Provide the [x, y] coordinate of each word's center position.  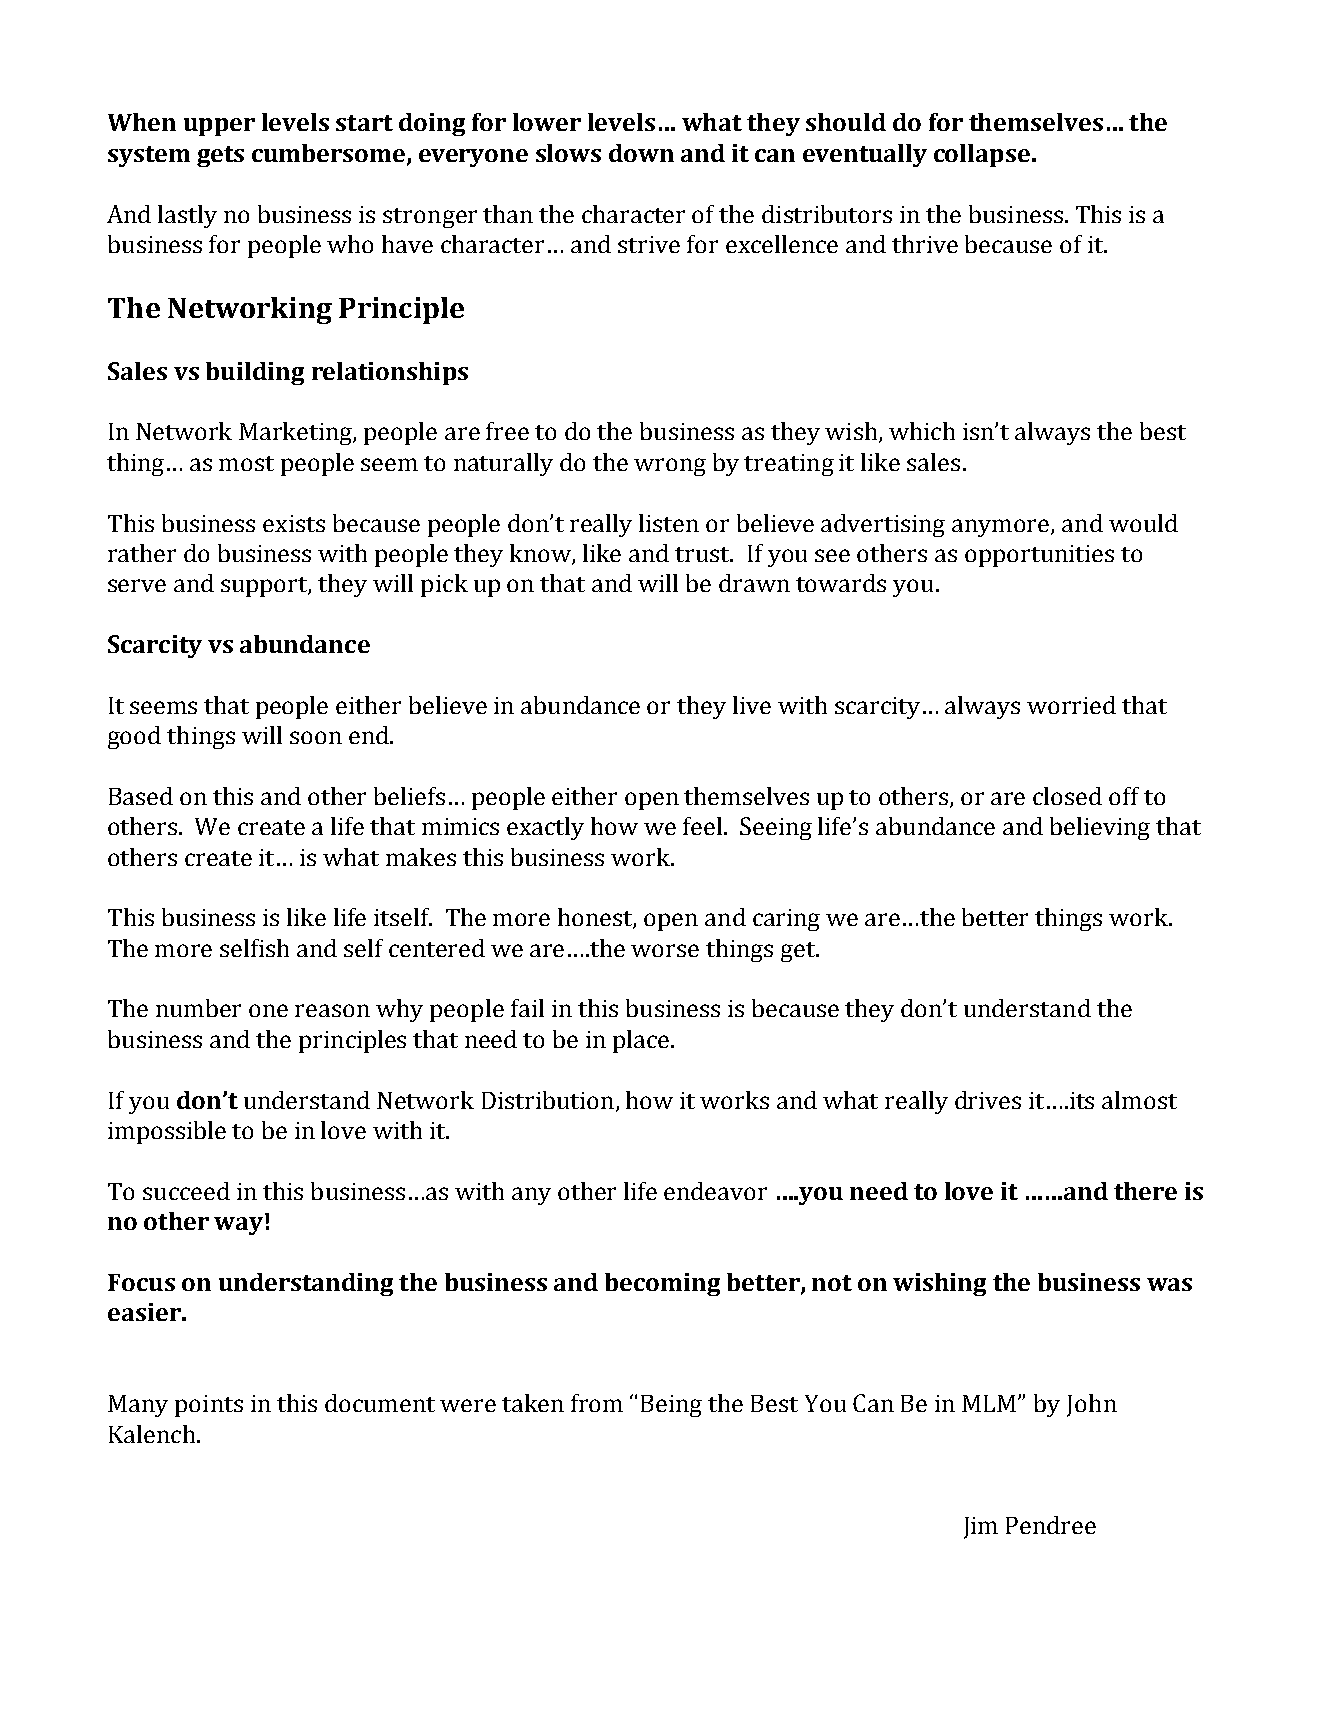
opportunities [1039, 556]
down [641, 153]
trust [703, 554]
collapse [982, 155]
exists [294, 523]
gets [220, 156]
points [209, 1406]
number [198, 1008]
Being [671, 1406]
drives [988, 1100]
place [642, 1041]
